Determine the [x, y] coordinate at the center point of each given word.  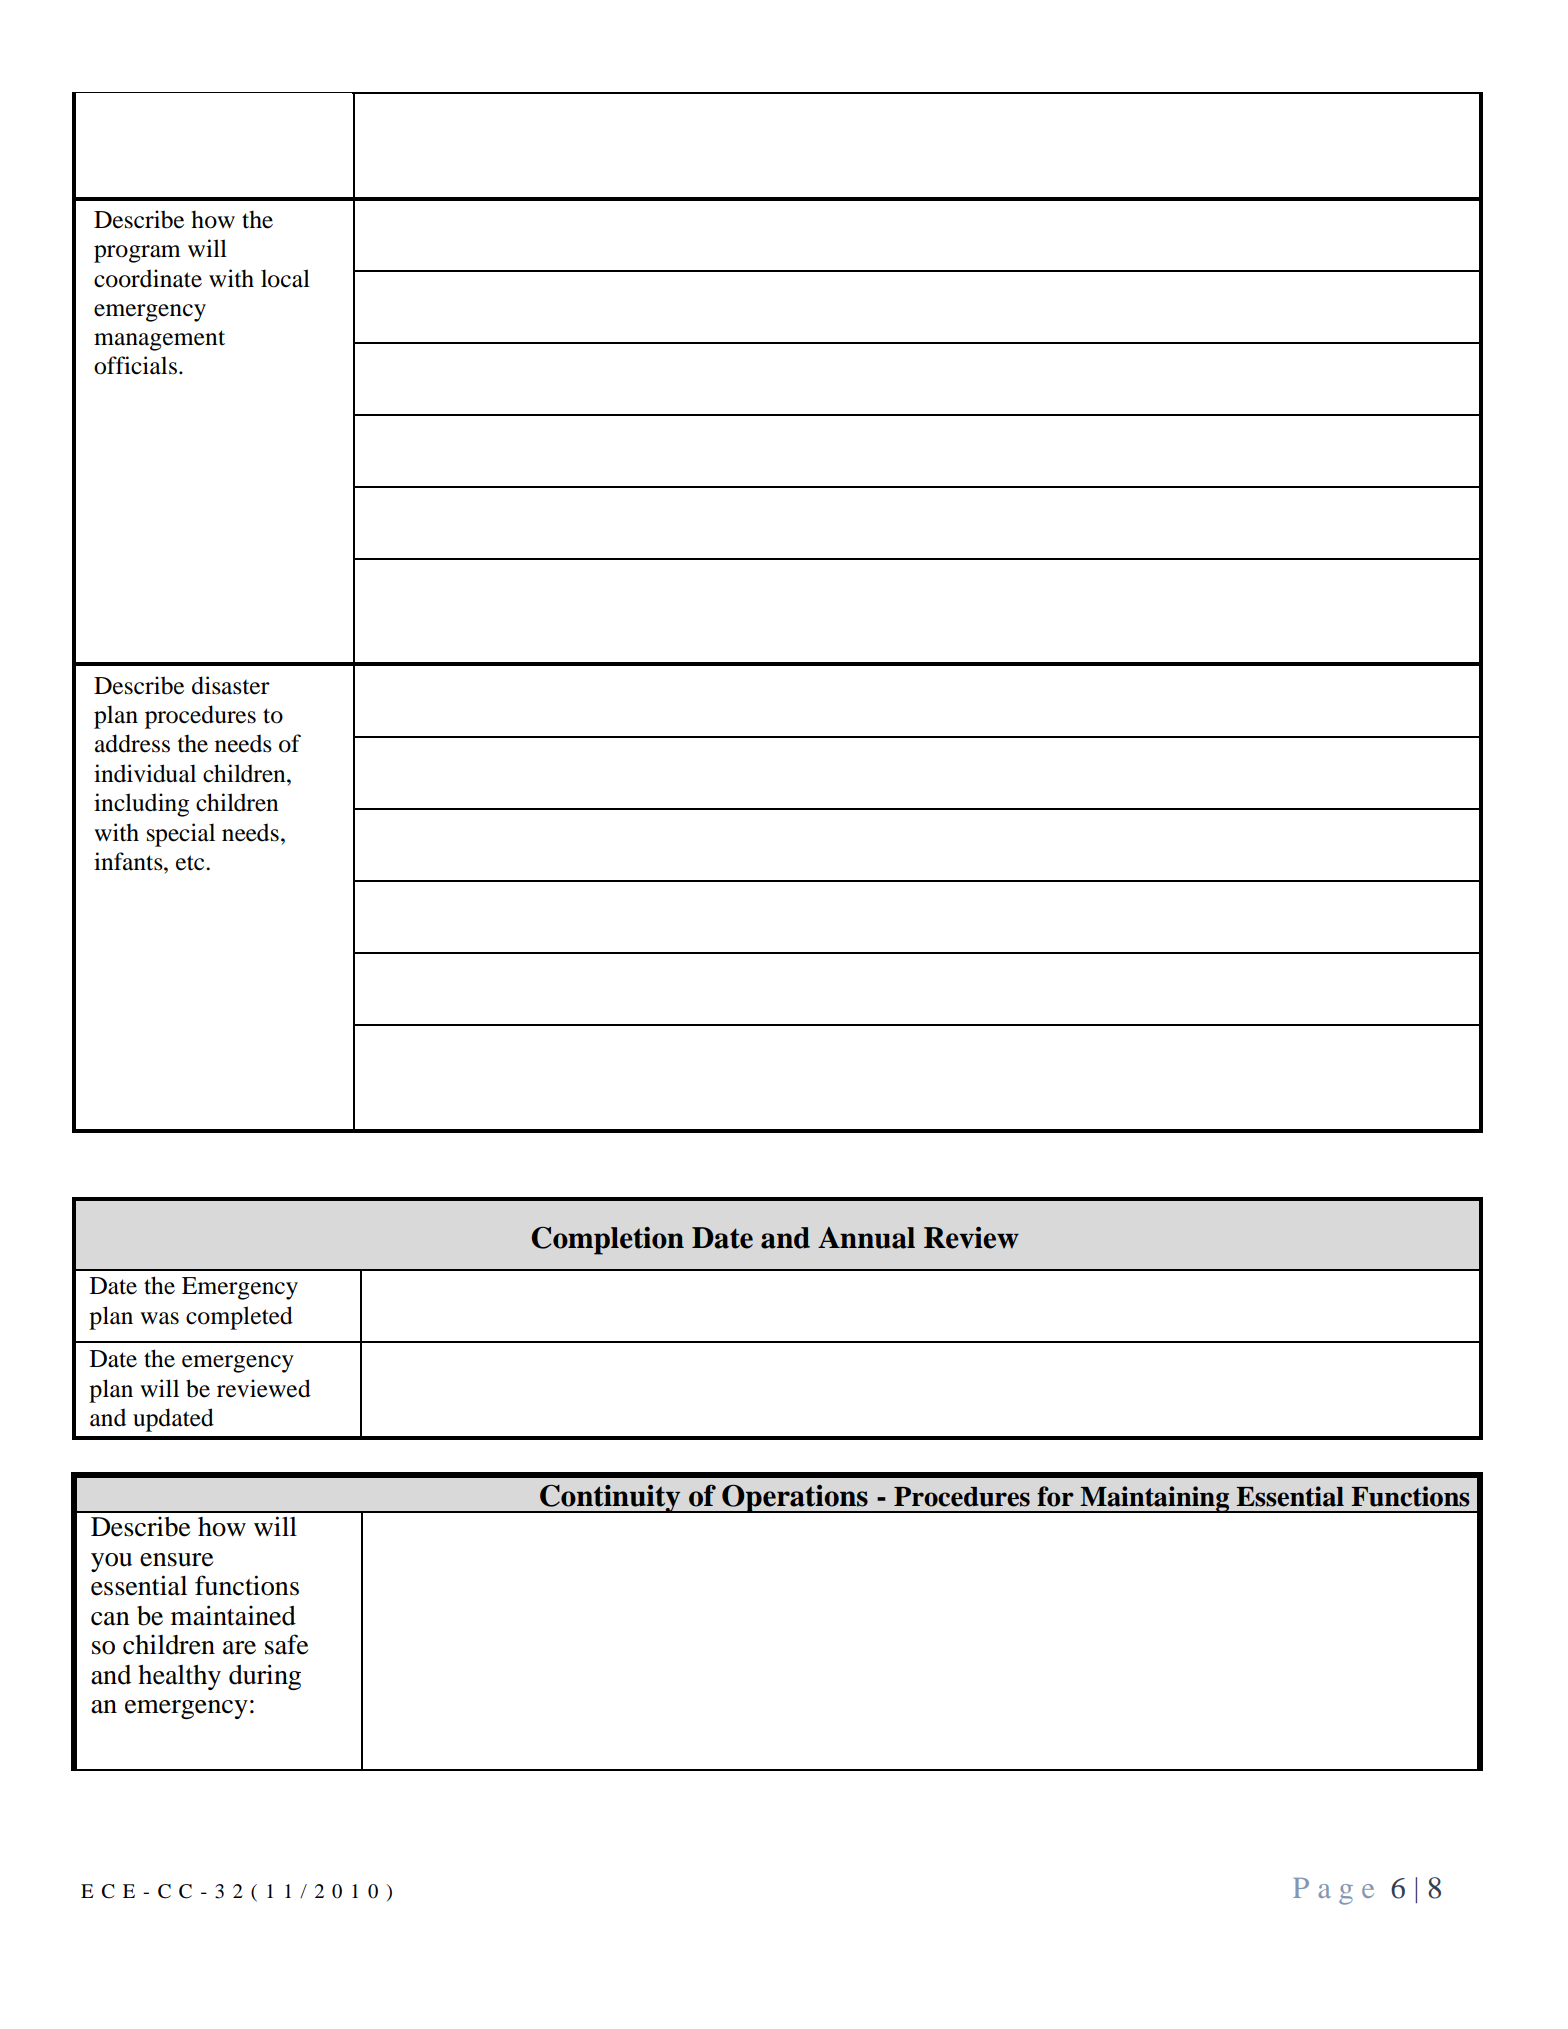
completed [239, 1318]
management [159, 340]
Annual [866, 1238]
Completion [607, 1241]
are [239, 1648]
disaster [231, 685]
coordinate [148, 278]
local [285, 278]
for [1055, 1496]
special [181, 835]
